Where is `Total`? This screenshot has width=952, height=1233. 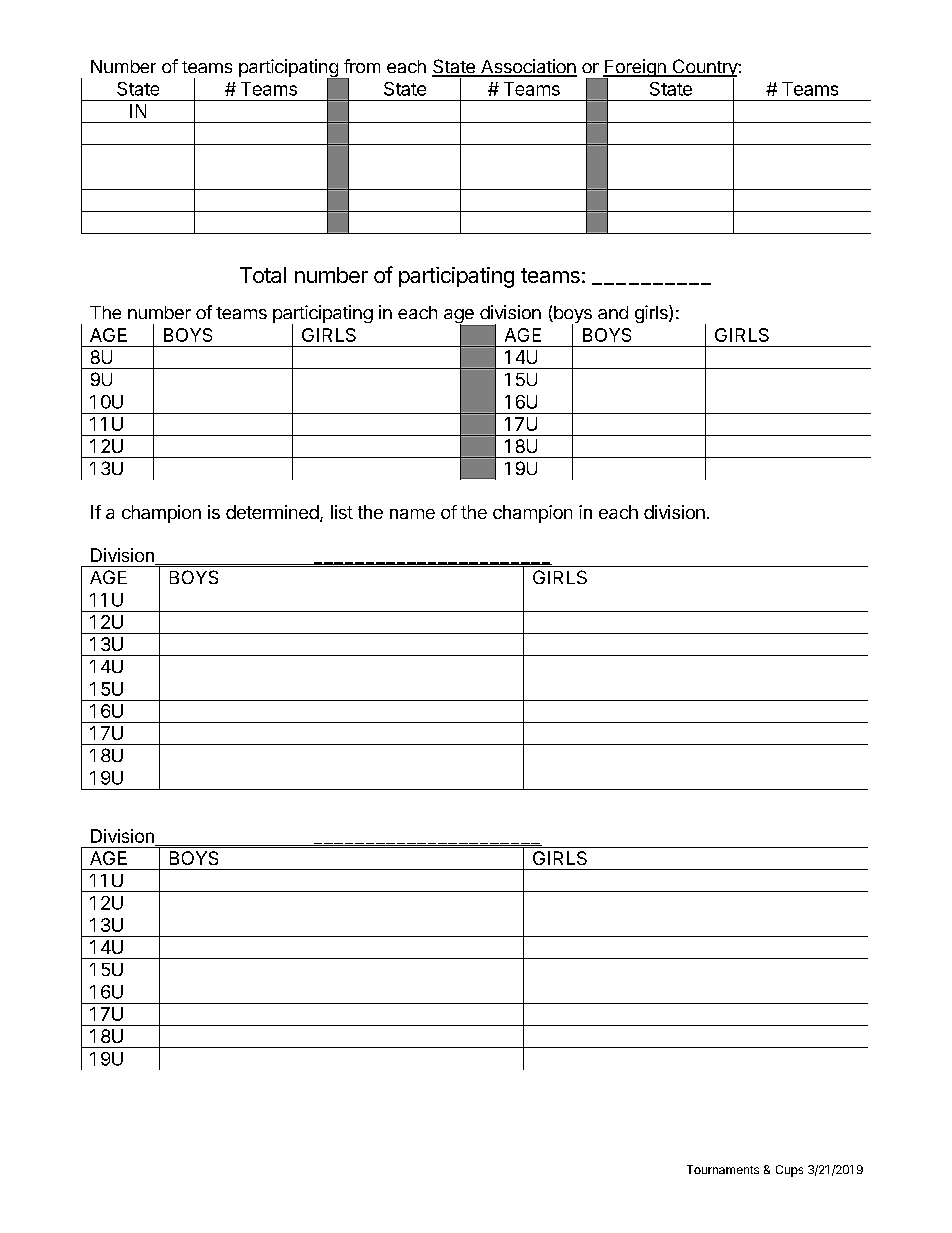 Total is located at coordinates (263, 275).
